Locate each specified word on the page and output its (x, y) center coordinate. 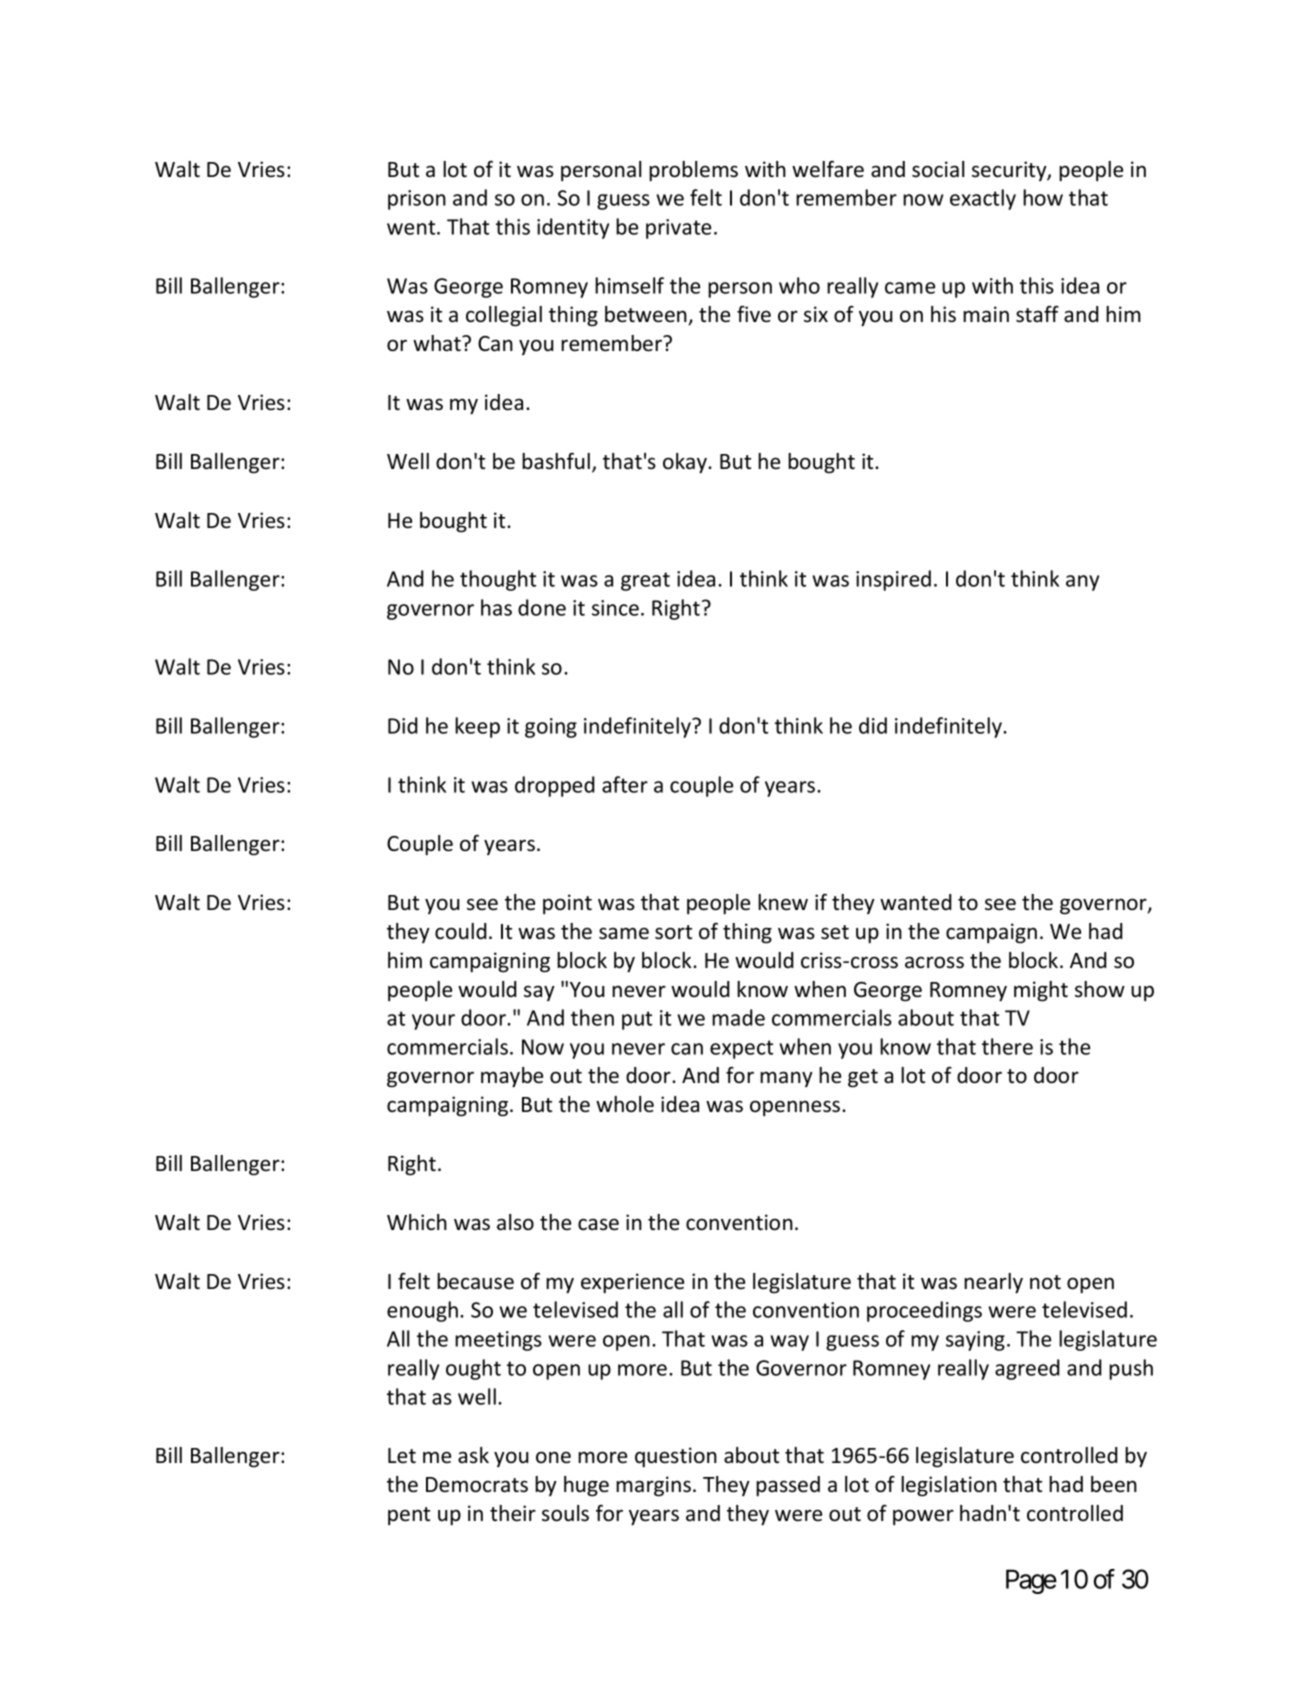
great (645, 581)
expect (741, 1049)
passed (788, 1486)
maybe (512, 1077)
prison (417, 200)
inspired (893, 580)
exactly (983, 199)
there (1007, 1046)
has (496, 607)
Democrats (477, 1485)
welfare (828, 169)
